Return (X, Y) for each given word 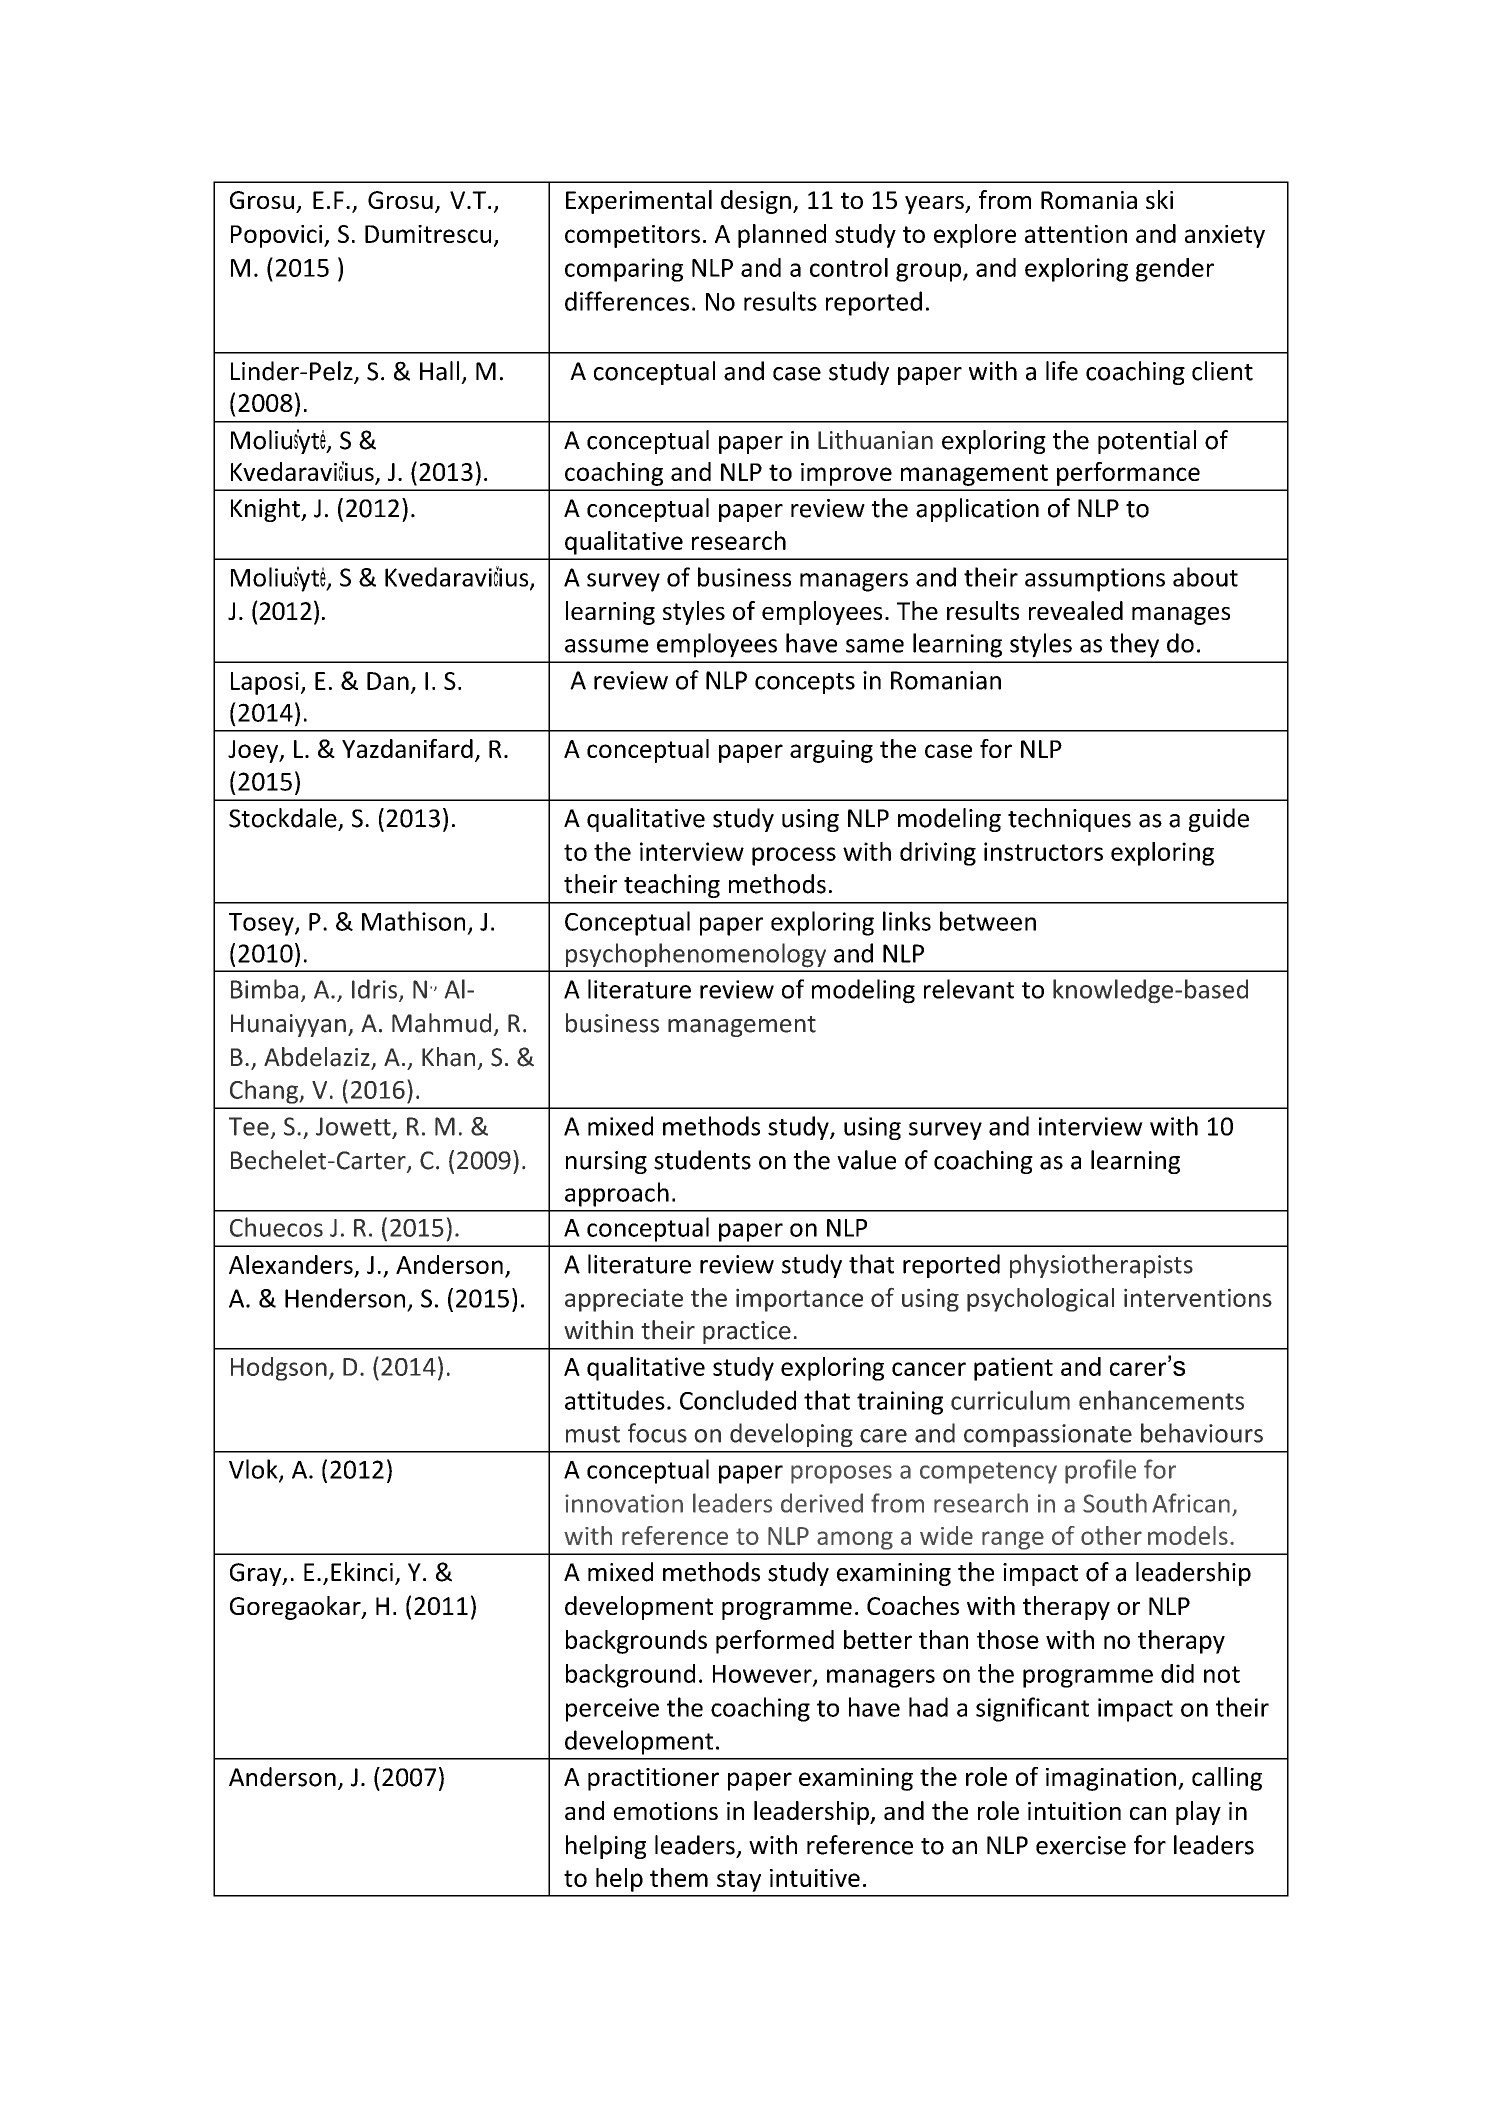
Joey (254, 751)
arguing (831, 751)
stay (739, 1881)
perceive (612, 1710)
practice (747, 1332)
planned (782, 236)
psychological (1040, 1300)
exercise (1081, 1845)
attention (1076, 234)
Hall (439, 371)
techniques (1069, 820)
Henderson (345, 1298)
